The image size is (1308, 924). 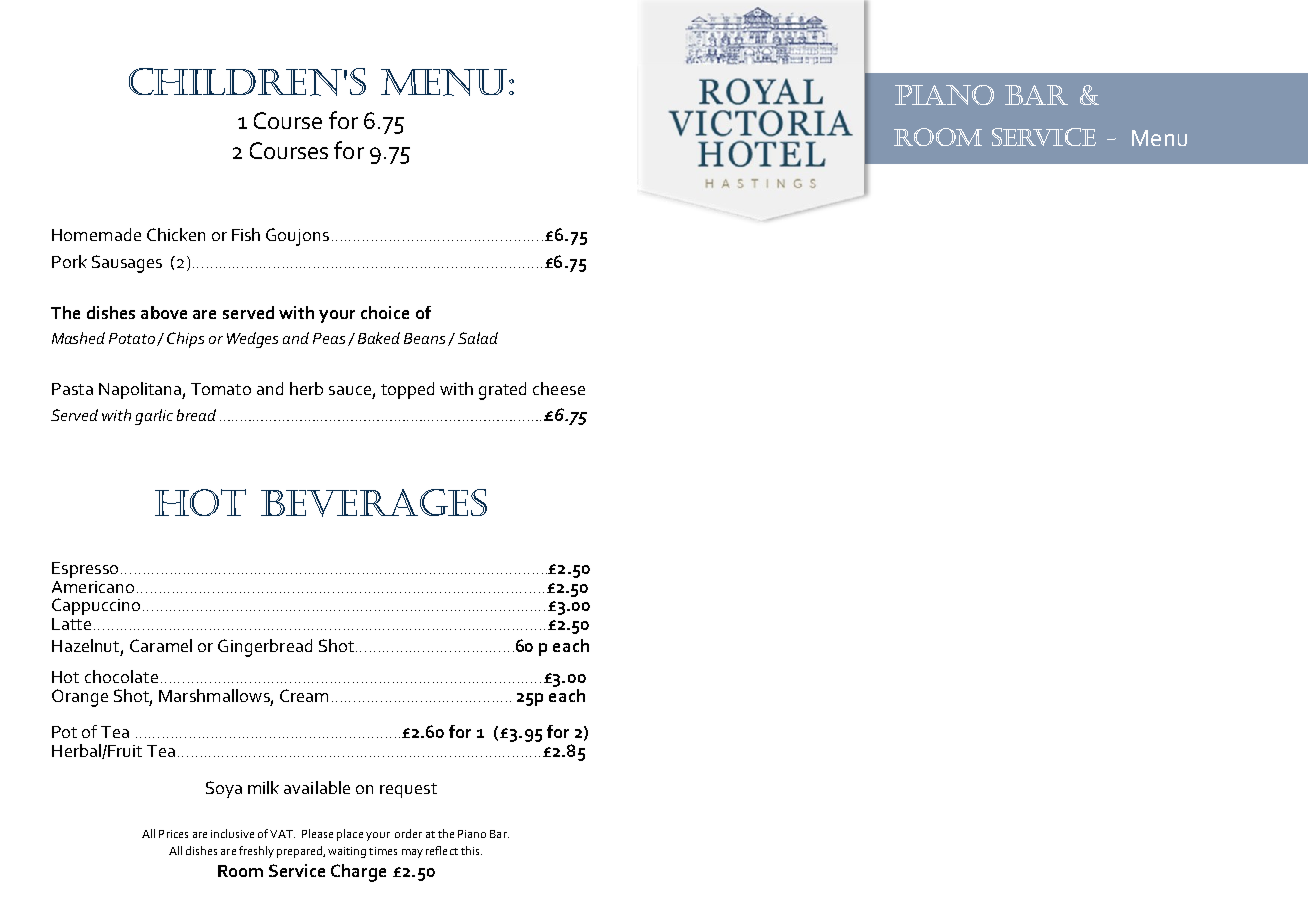 I want to click on choice, so click(x=385, y=312).
